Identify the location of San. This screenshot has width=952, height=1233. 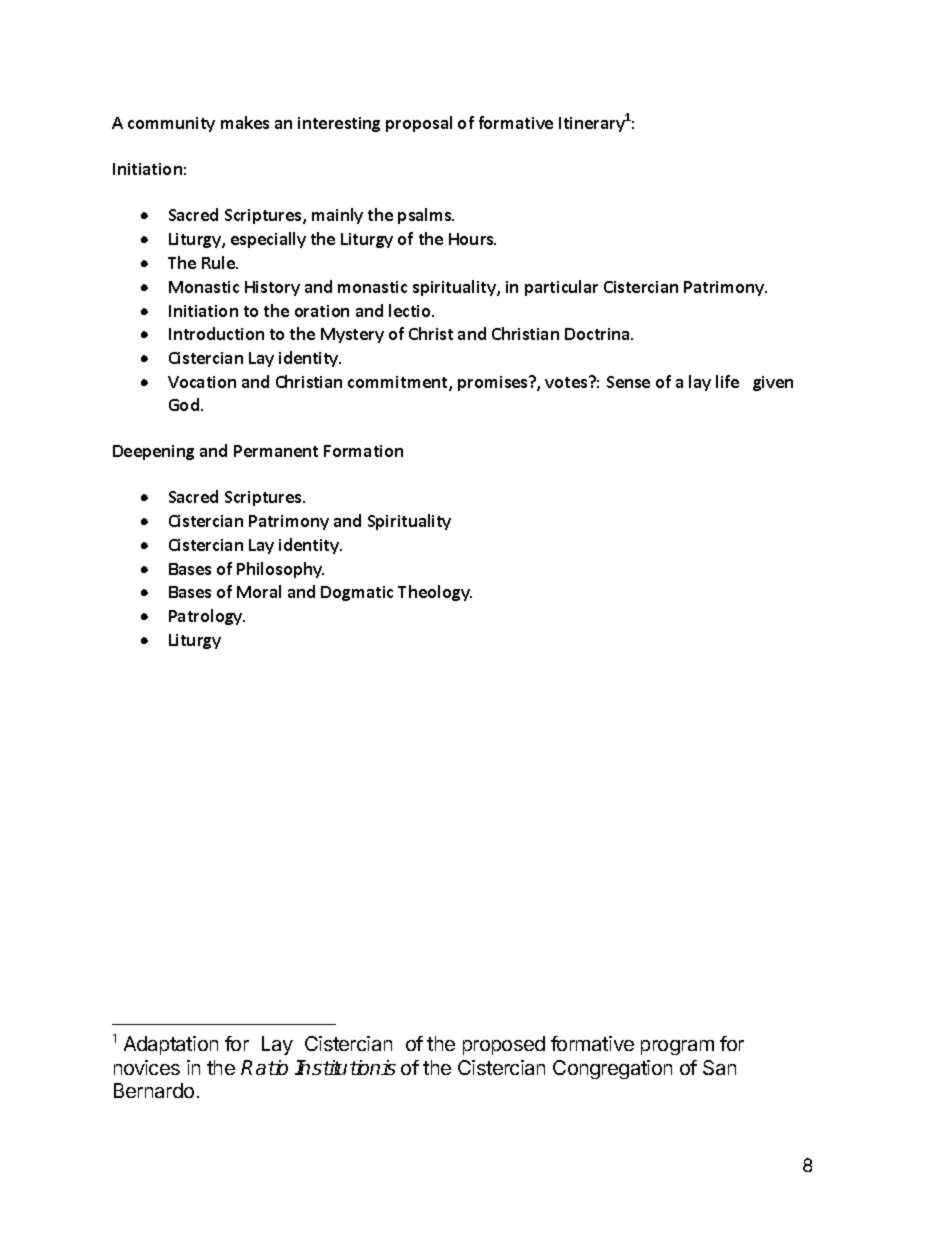
(719, 1067).
